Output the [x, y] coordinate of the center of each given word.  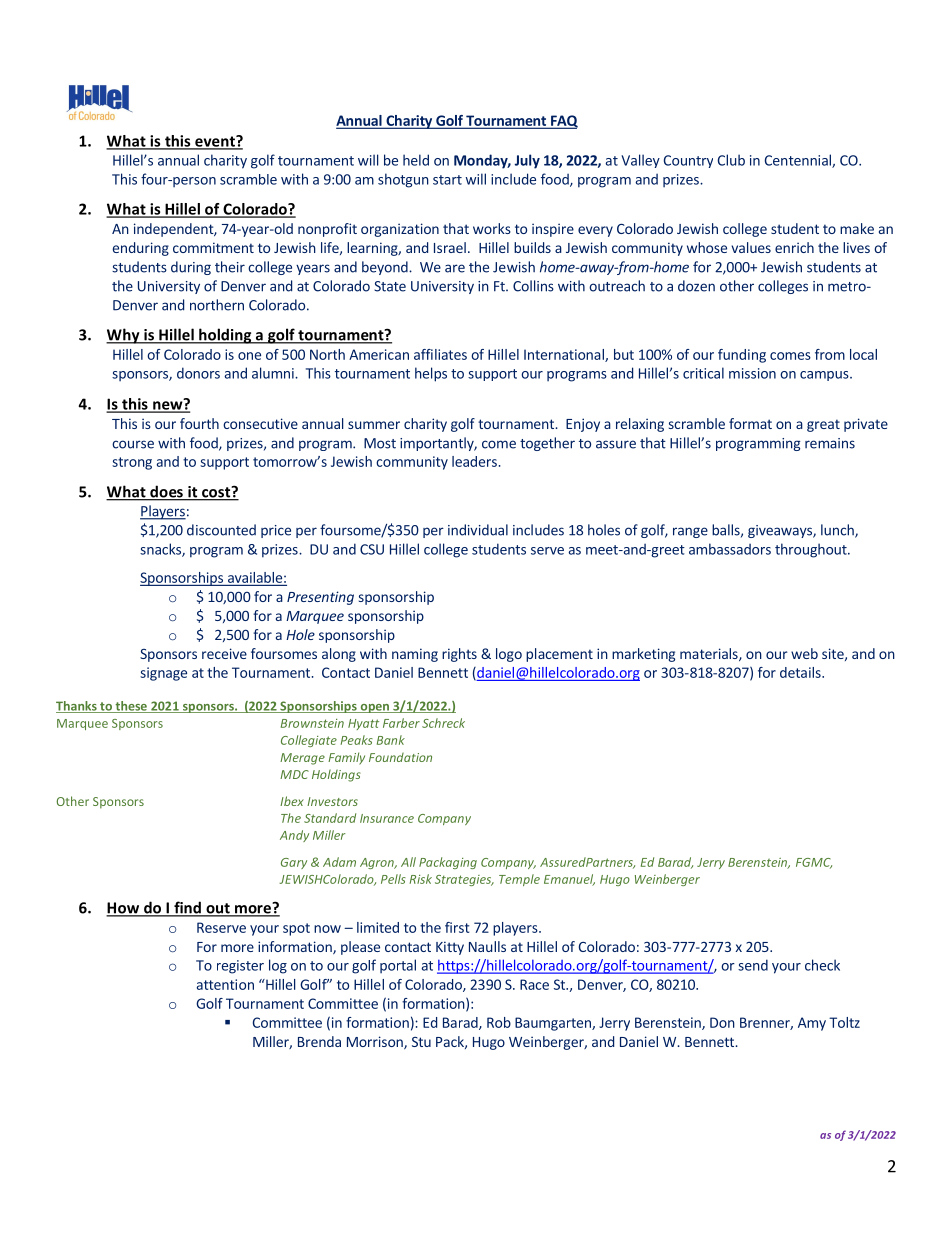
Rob [499, 1022]
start [447, 180]
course [133, 444]
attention [225, 984]
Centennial [799, 161]
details [801, 672]
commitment [213, 247]
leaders [474, 461]
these [131, 707]
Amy [812, 1024]
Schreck [443, 723]
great [823, 425]
